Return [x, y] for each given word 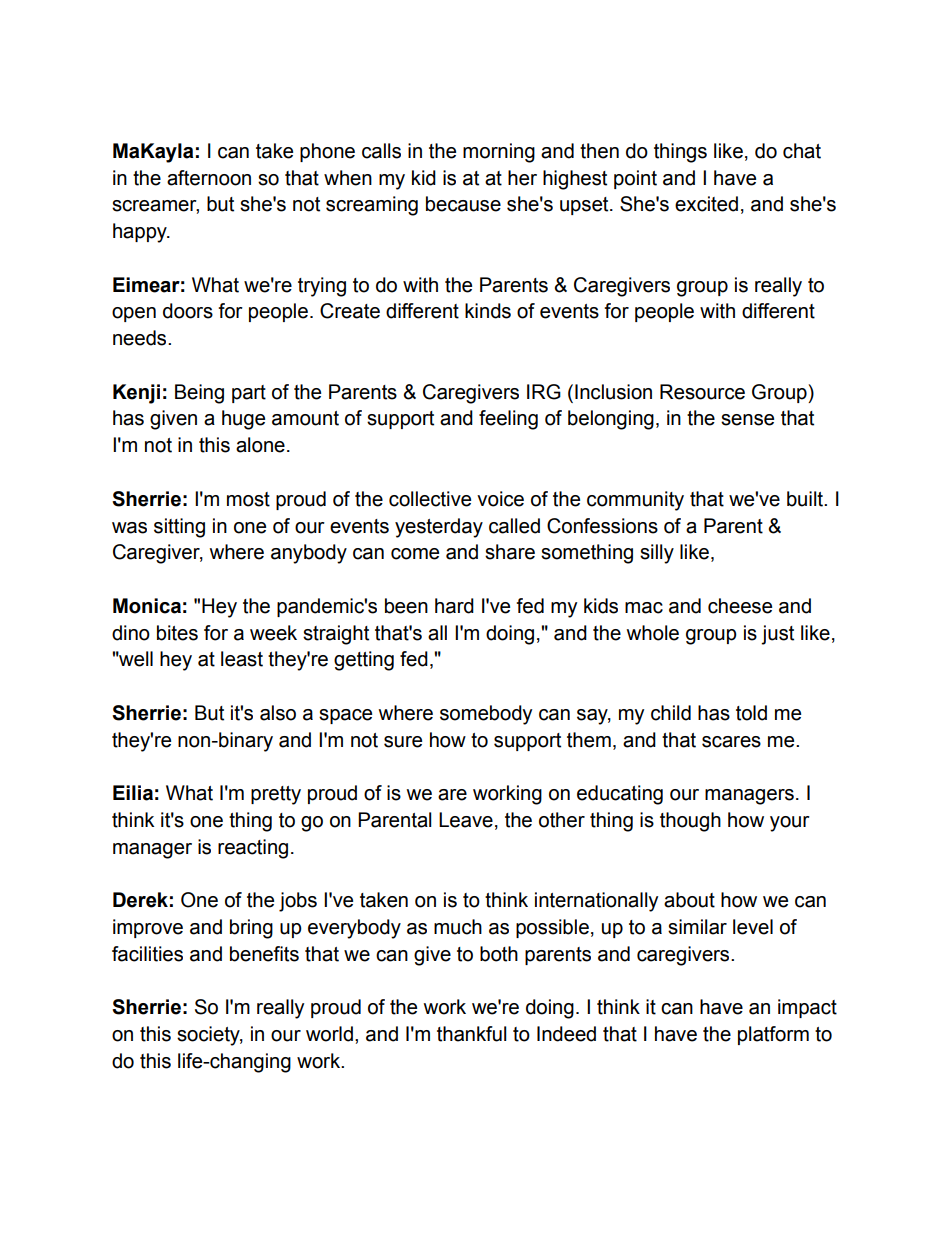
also [278, 713]
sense [747, 420]
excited [706, 204]
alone [260, 445]
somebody [486, 715]
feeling [508, 420]
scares [731, 742]
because [463, 204]
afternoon [209, 178]
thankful [472, 1034]
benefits [264, 954]
